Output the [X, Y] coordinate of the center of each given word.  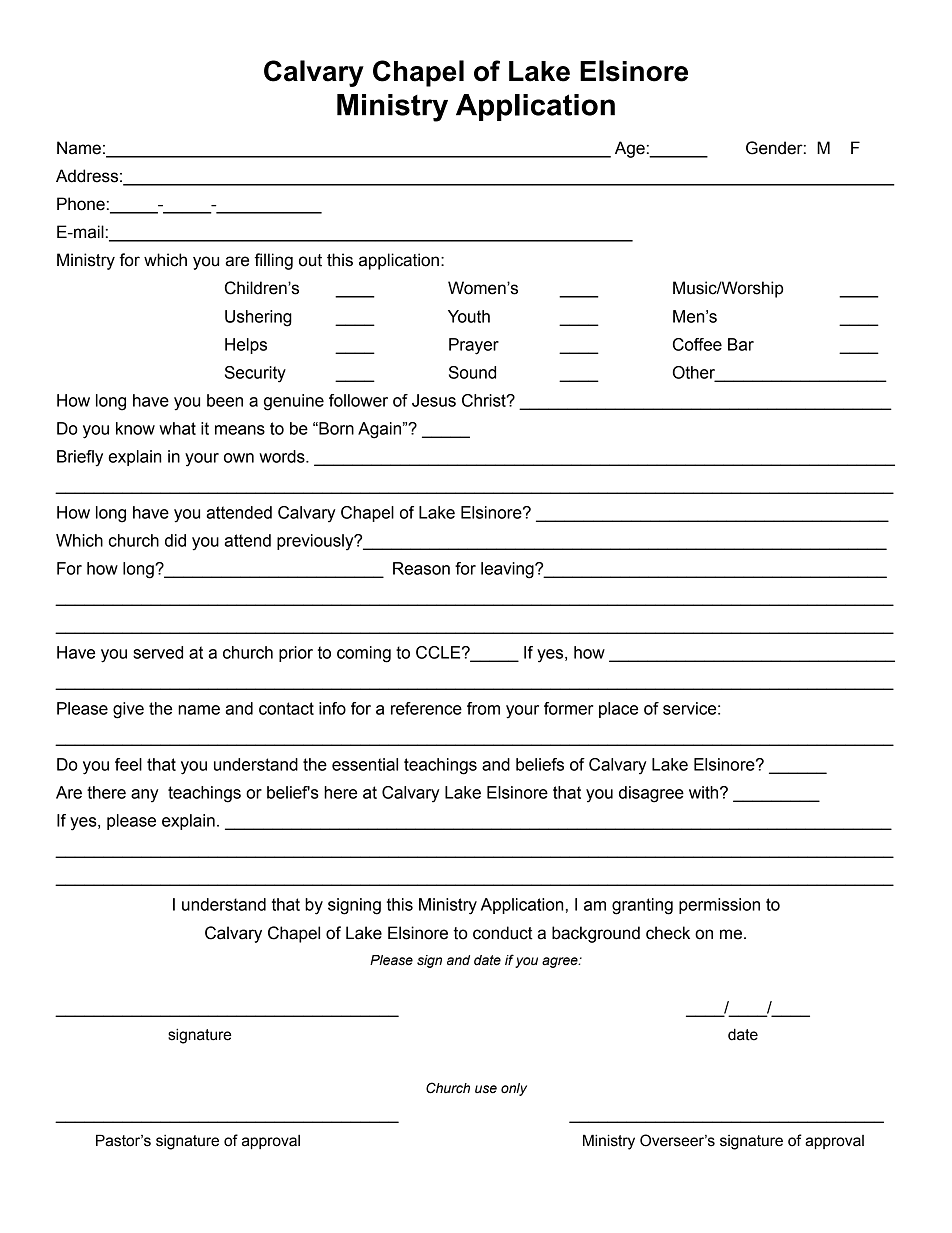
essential [365, 764]
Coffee [697, 344]
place [618, 710]
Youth [469, 316]
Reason [421, 568]
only [514, 1089]
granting [642, 906]
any [145, 796]
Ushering [258, 318]
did [175, 540]
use [486, 1089]
